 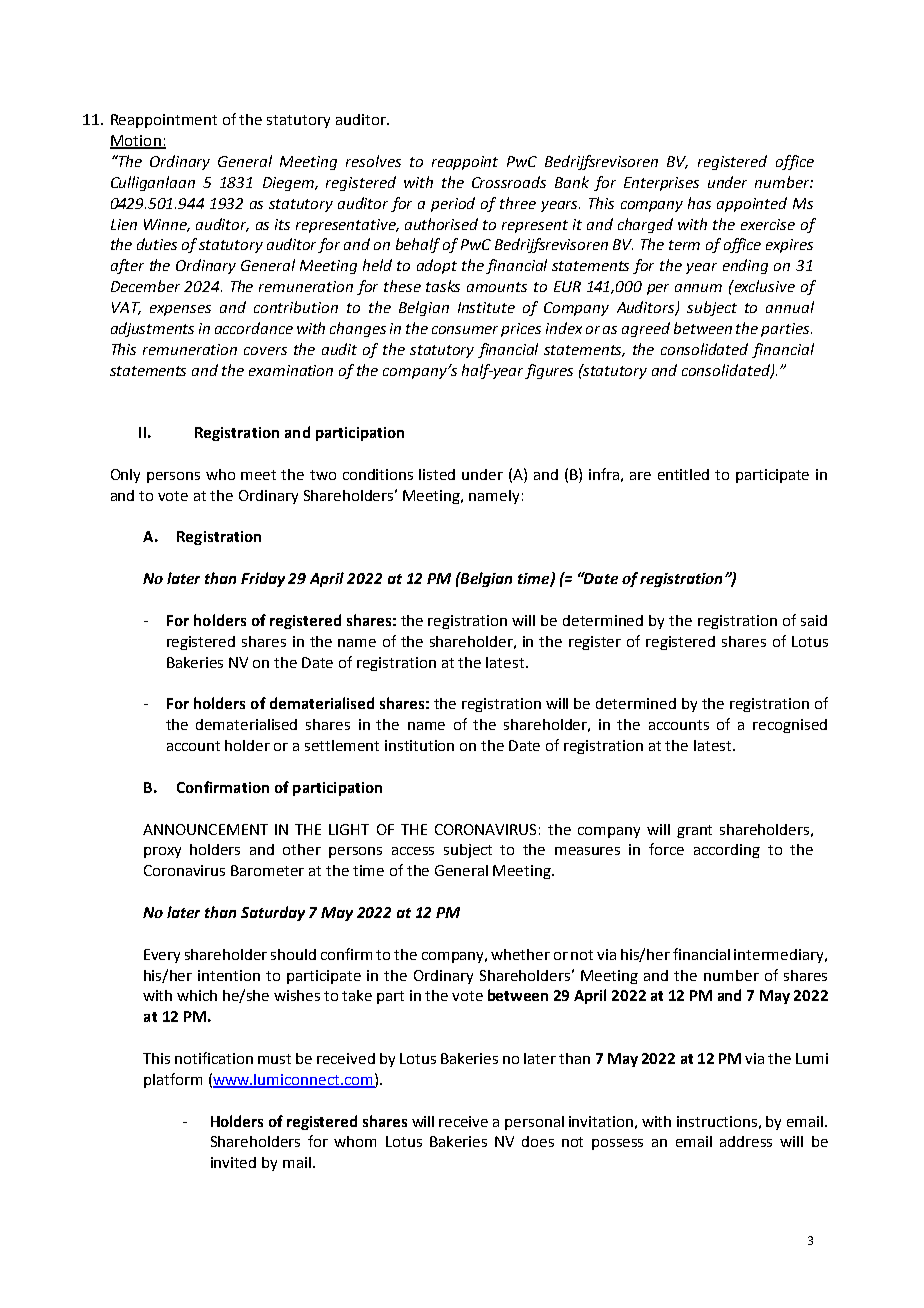 I want to click on Crossroads, so click(x=509, y=182).
